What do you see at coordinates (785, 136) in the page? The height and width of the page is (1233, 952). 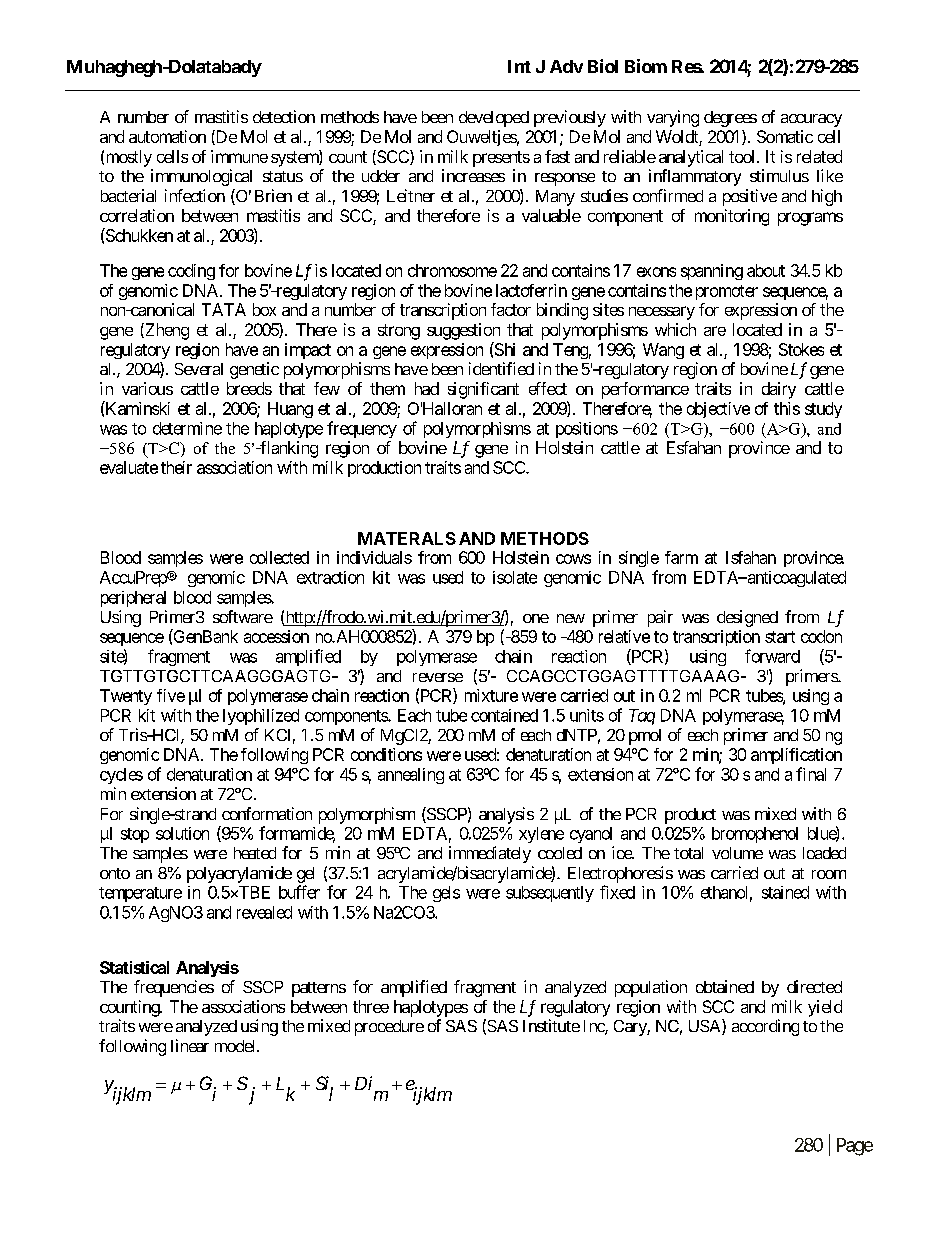 I see `Somatic` at bounding box center [785, 136].
